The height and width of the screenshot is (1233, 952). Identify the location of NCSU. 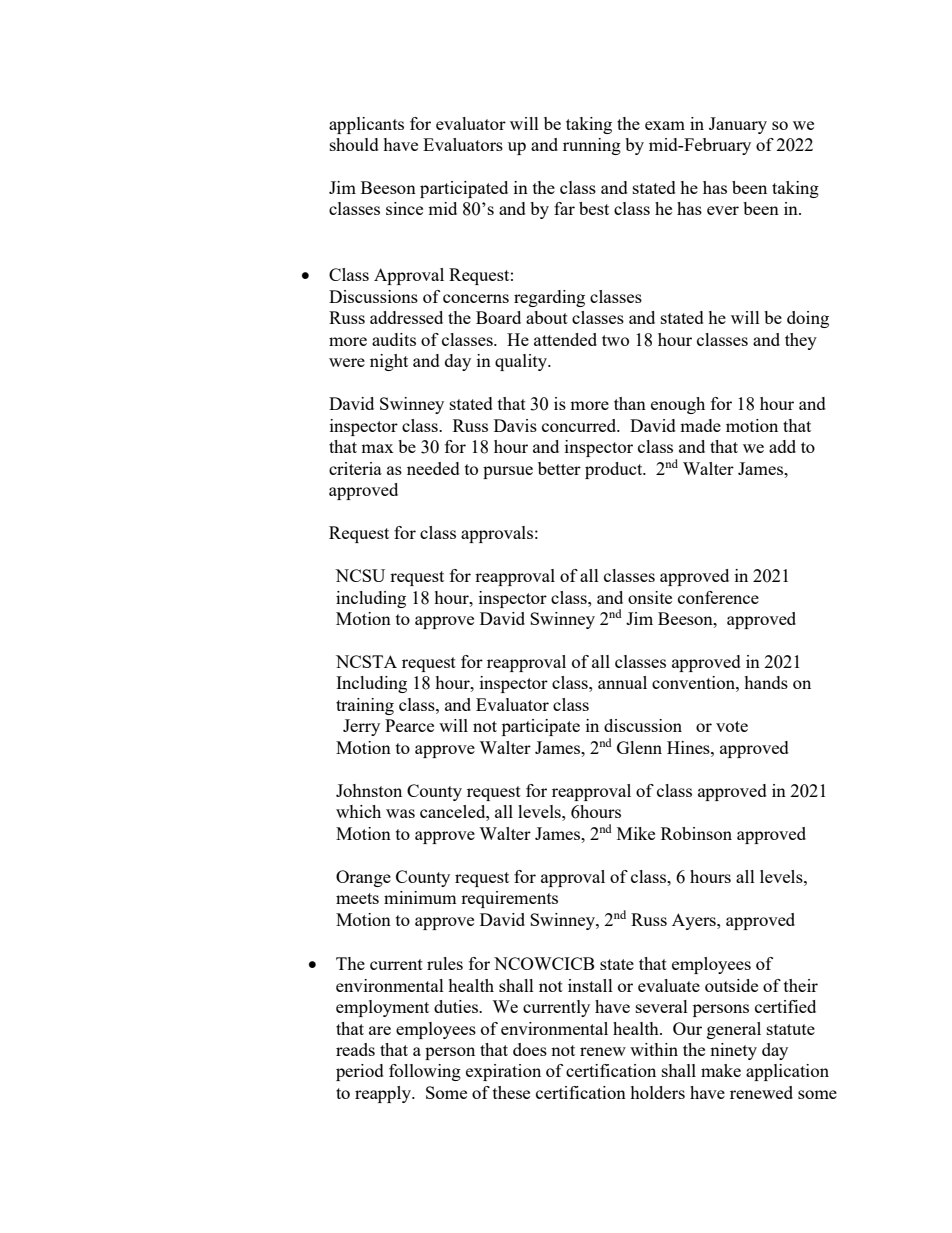
(360, 575).
